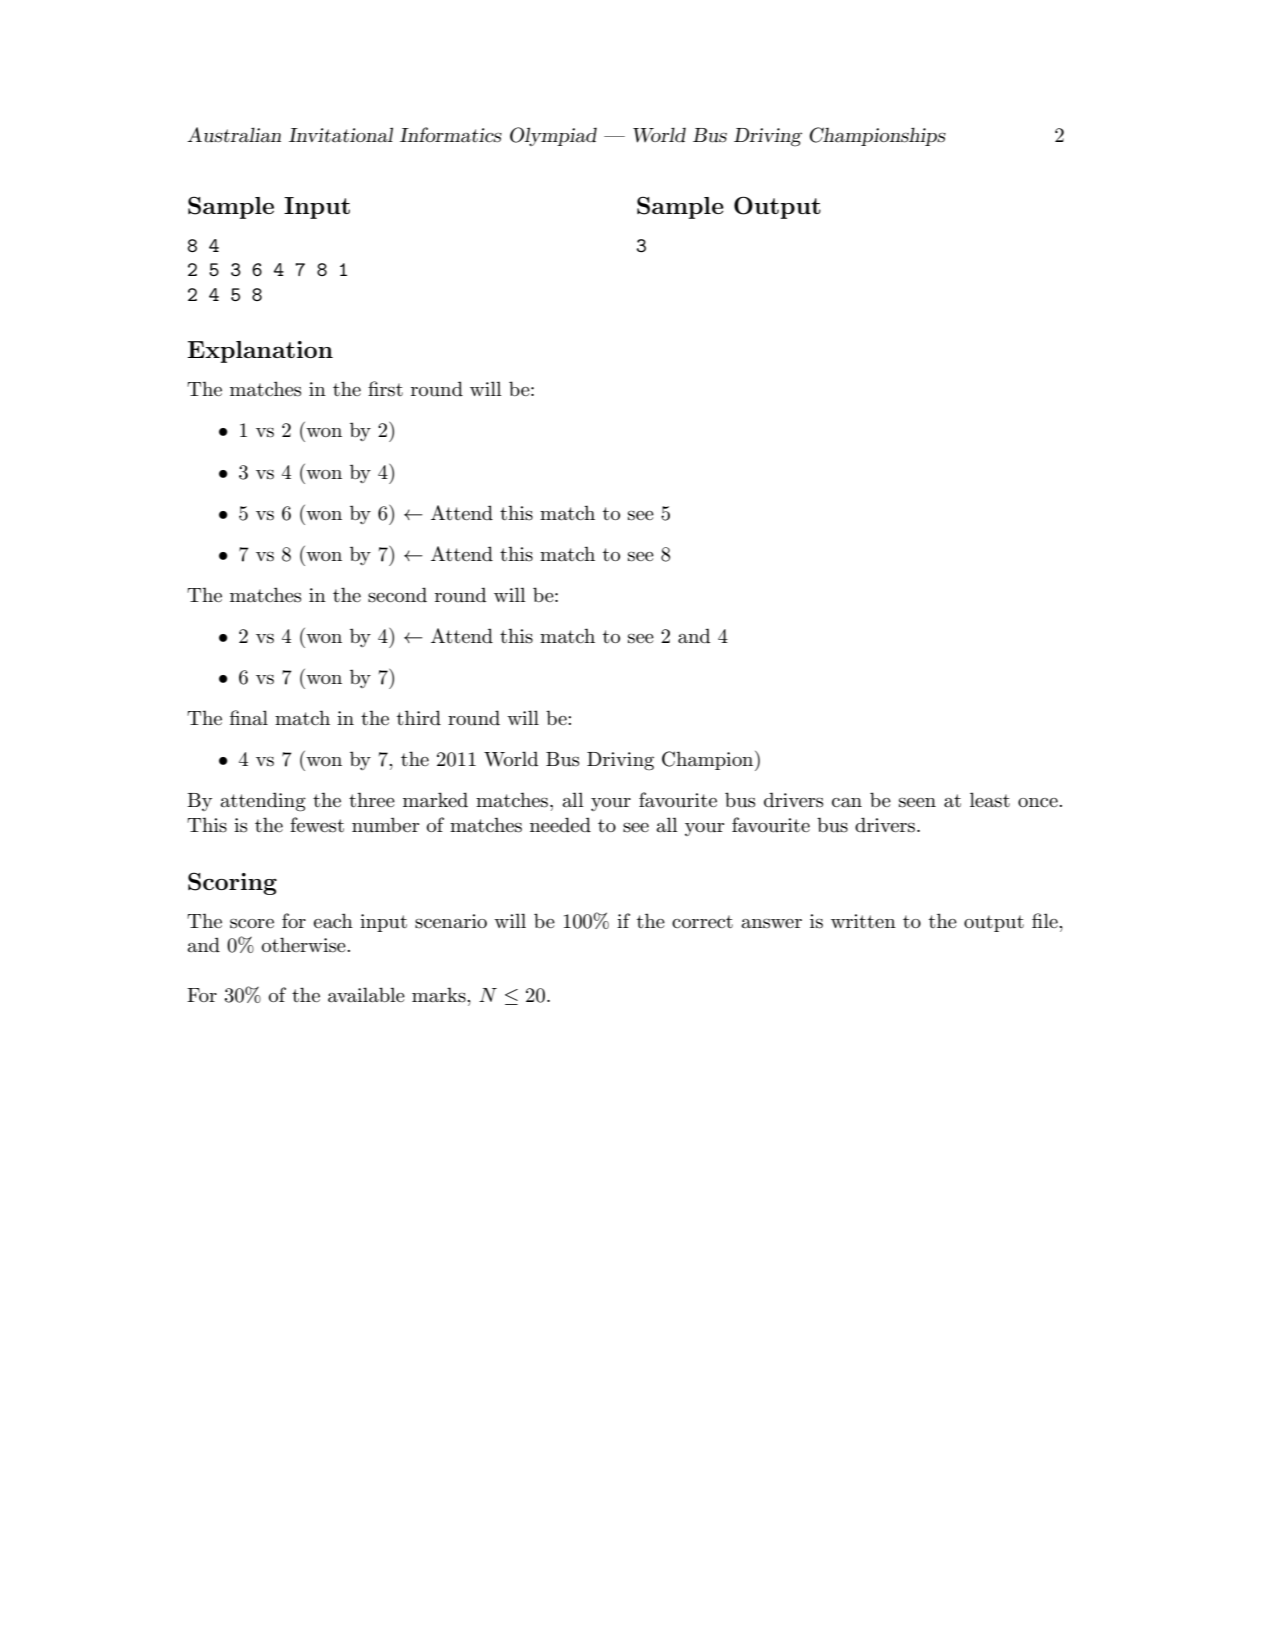 The width and height of the screenshot is (1263, 1634). What do you see at coordinates (917, 802) in the screenshot?
I see `seen` at bounding box center [917, 802].
